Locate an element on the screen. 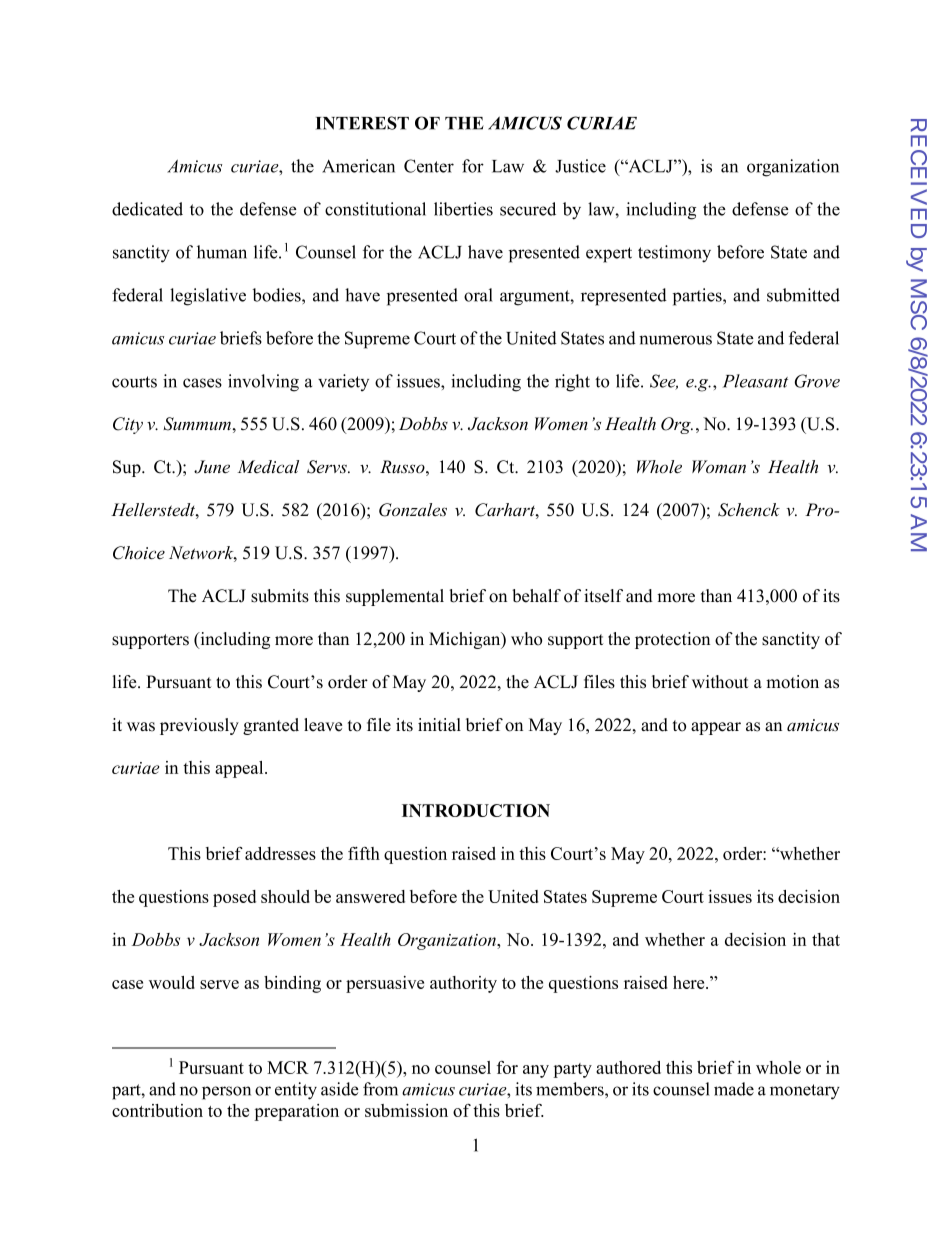 The image size is (952, 1233). appear is located at coordinates (716, 728).
